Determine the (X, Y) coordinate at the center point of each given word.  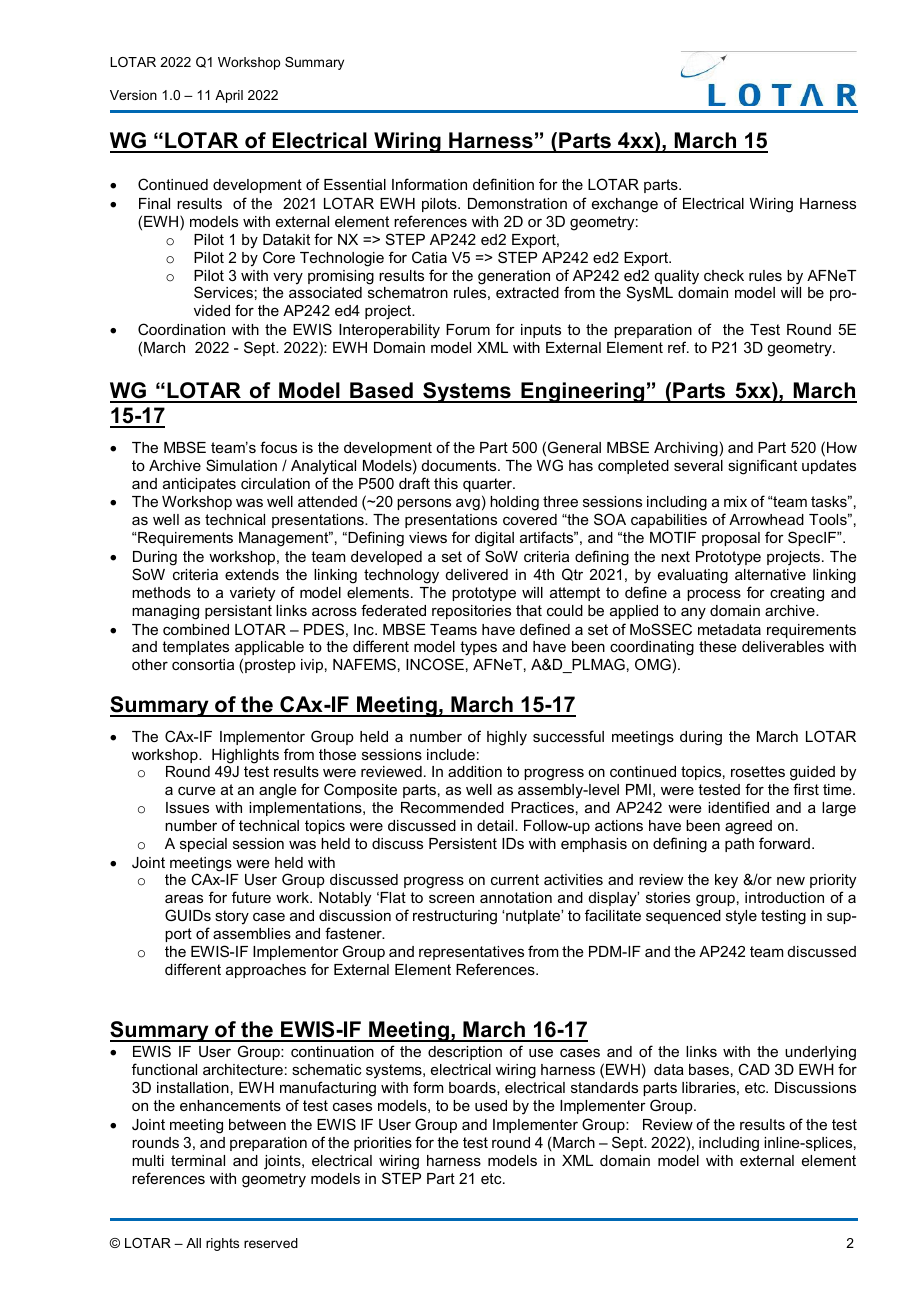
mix (735, 501)
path (739, 845)
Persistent (463, 843)
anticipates (199, 485)
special (203, 845)
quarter (488, 485)
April (229, 96)
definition (503, 184)
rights (222, 1244)
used (491, 1105)
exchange (625, 205)
